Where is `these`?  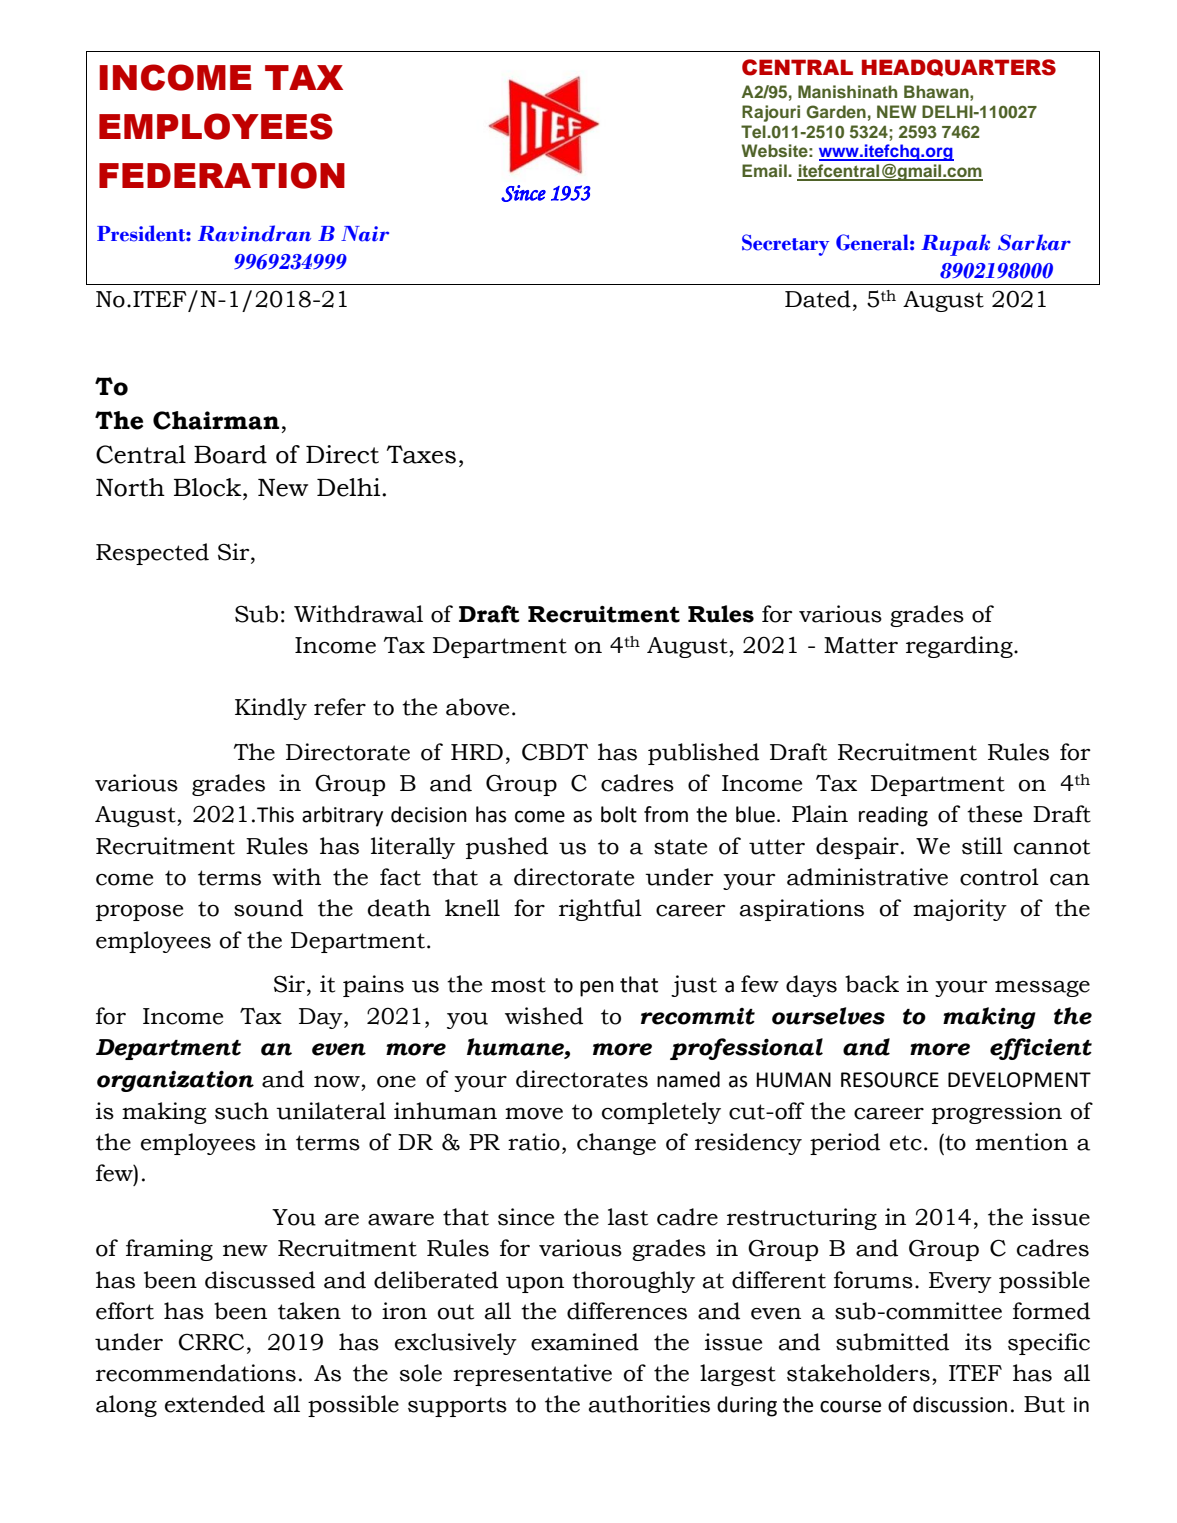
these is located at coordinates (994, 814).
